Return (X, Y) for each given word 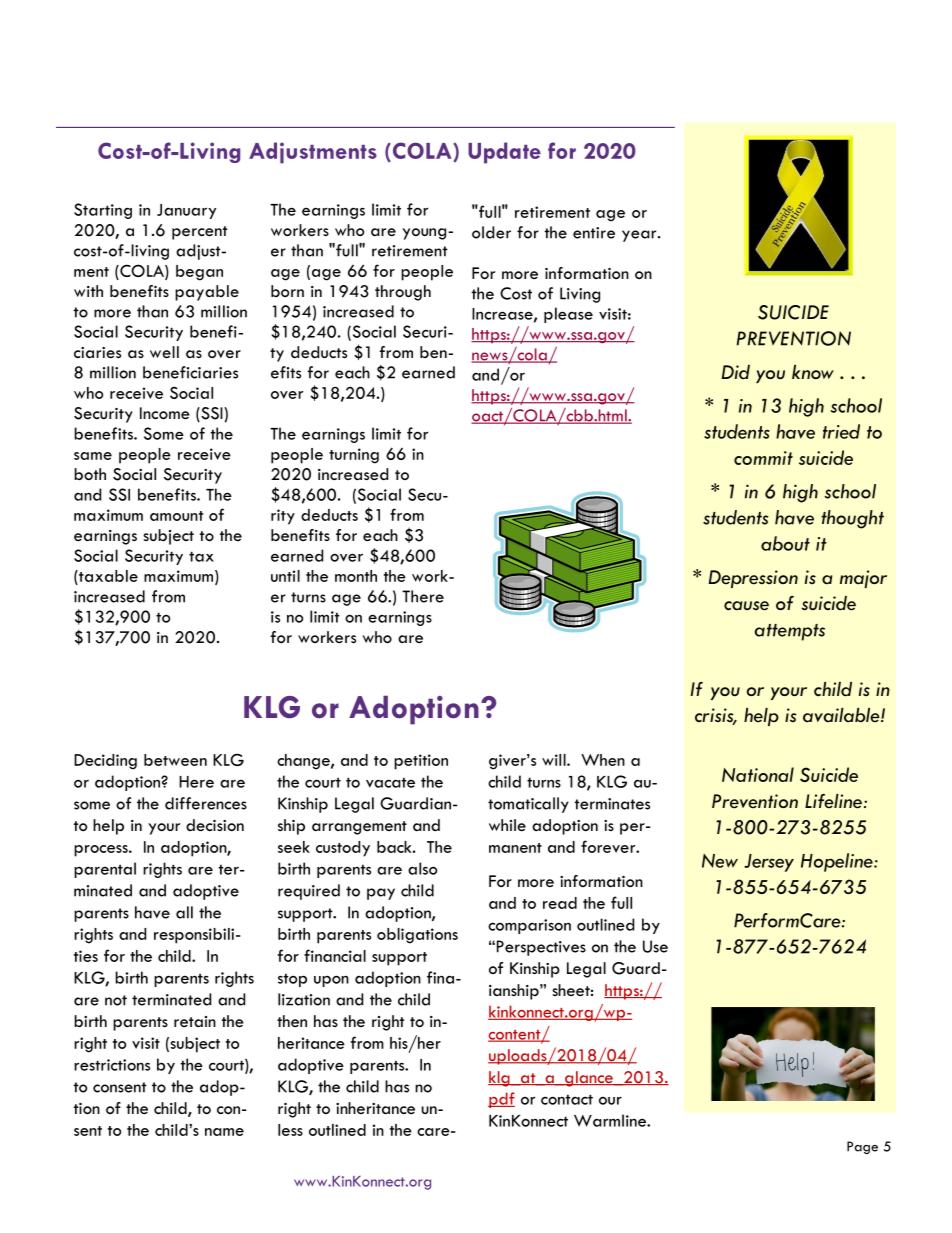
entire (594, 233)
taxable (107, 576)
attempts (790, 632)
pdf (501, 1100)
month (356, 576)
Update (504, 153)
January (186, 211)
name (224, 1132)
